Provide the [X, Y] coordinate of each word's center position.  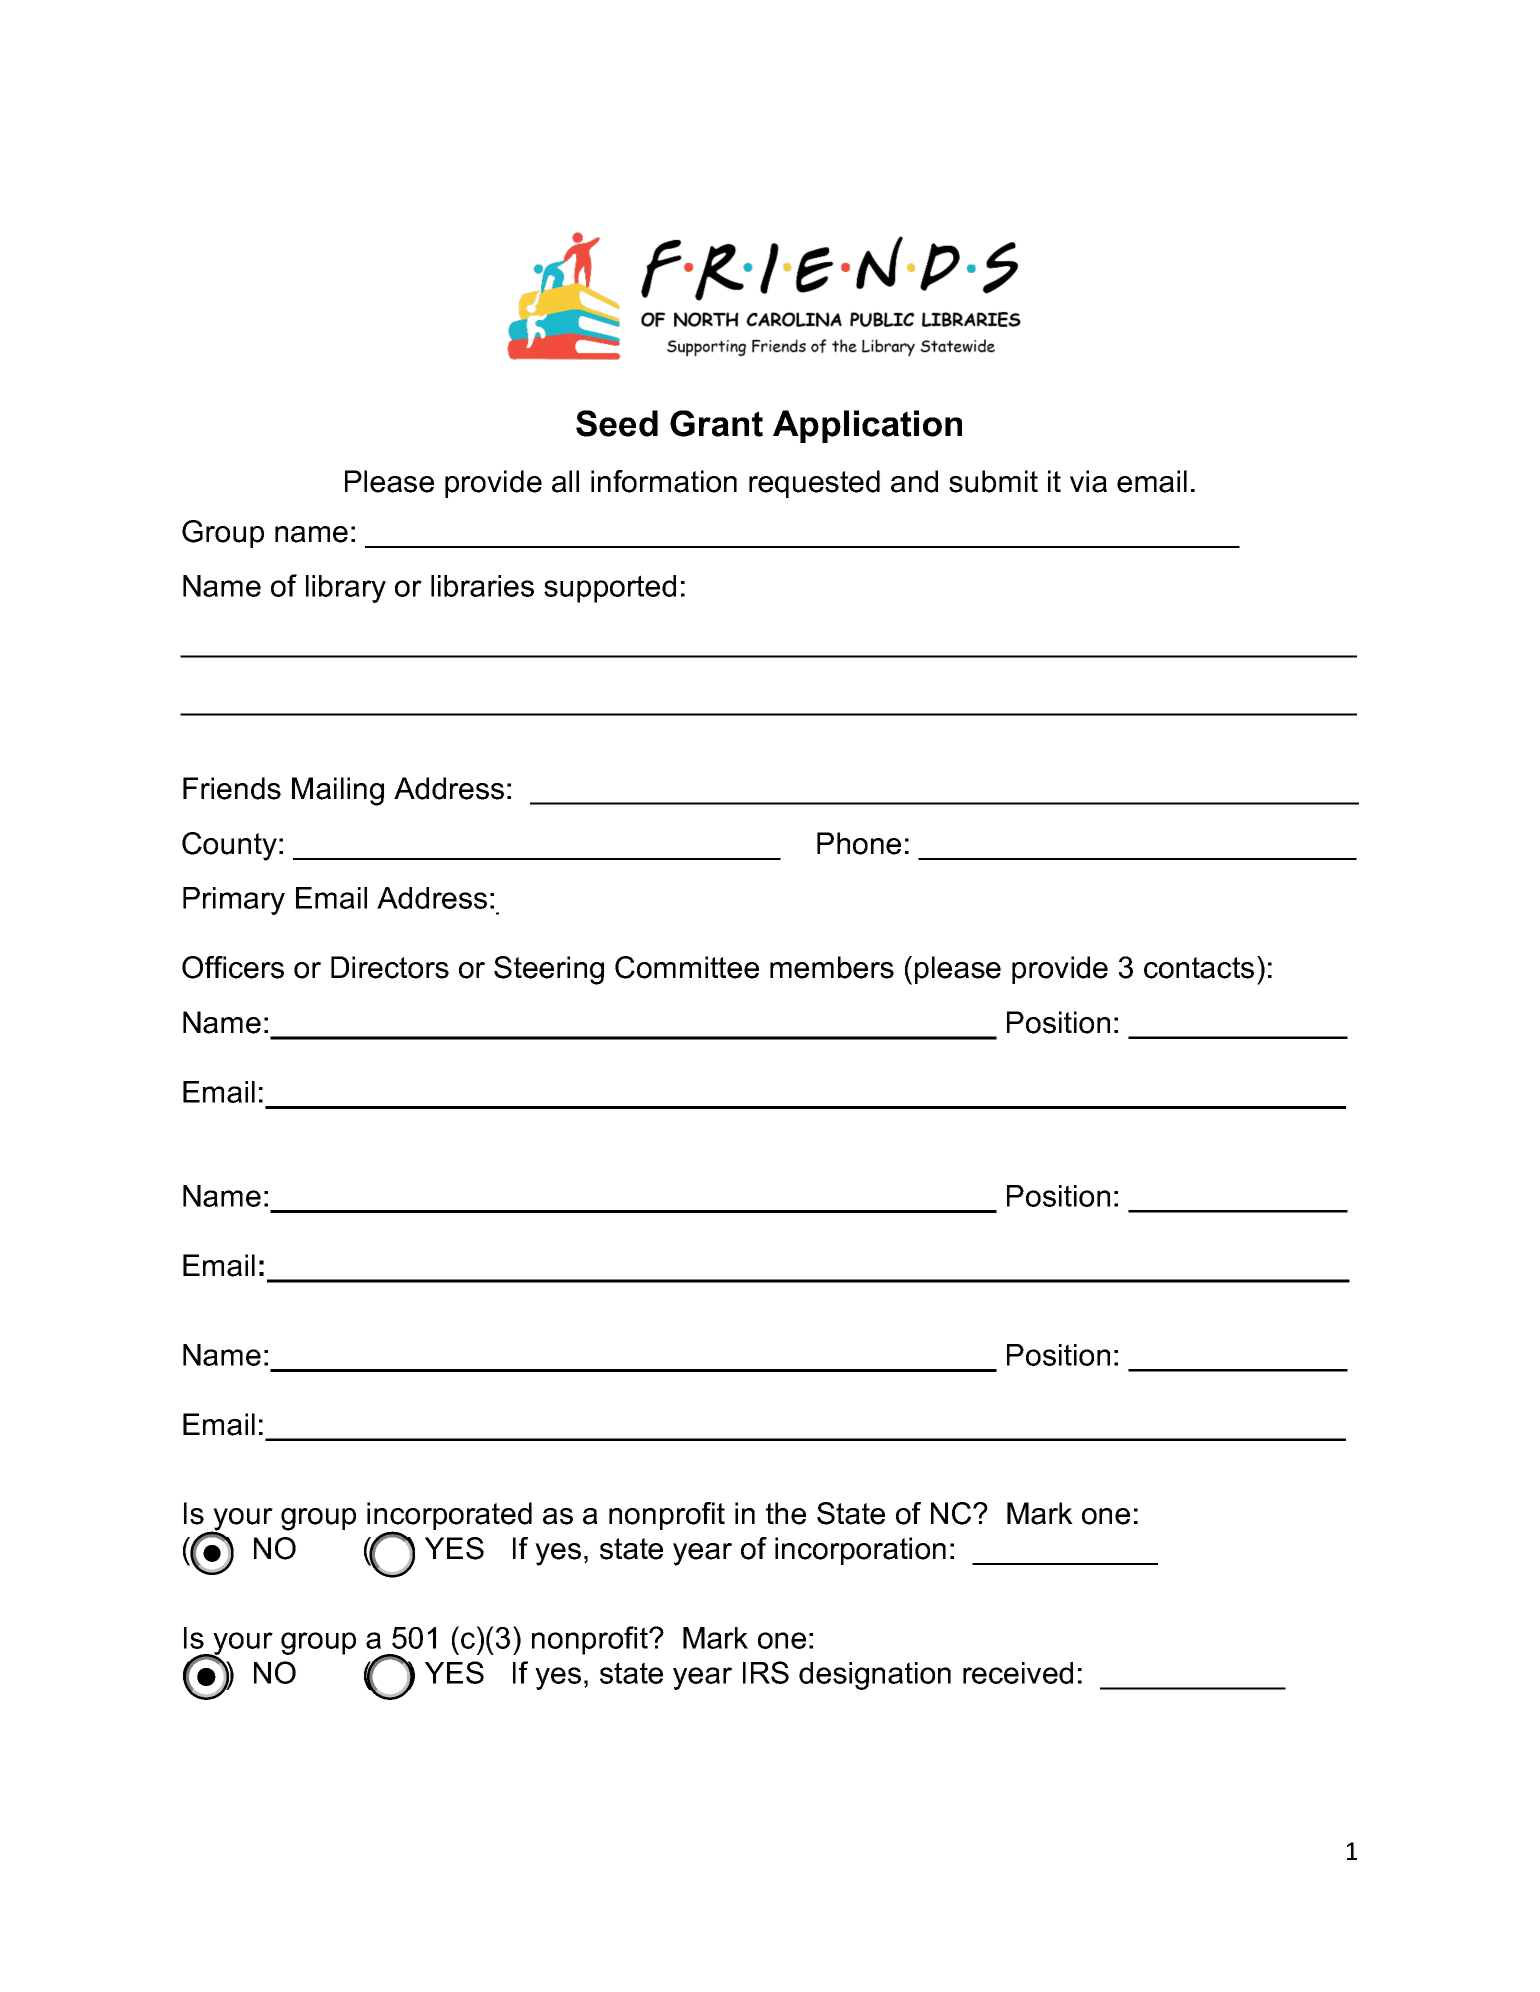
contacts [1199, 968]
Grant [716, 423]
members [832, 967]
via [1088, 481]
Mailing [338, 791]
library [346, 589]
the [786, 1513]
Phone [859, 843]
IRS [766, 1672]
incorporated [449, 1517]
